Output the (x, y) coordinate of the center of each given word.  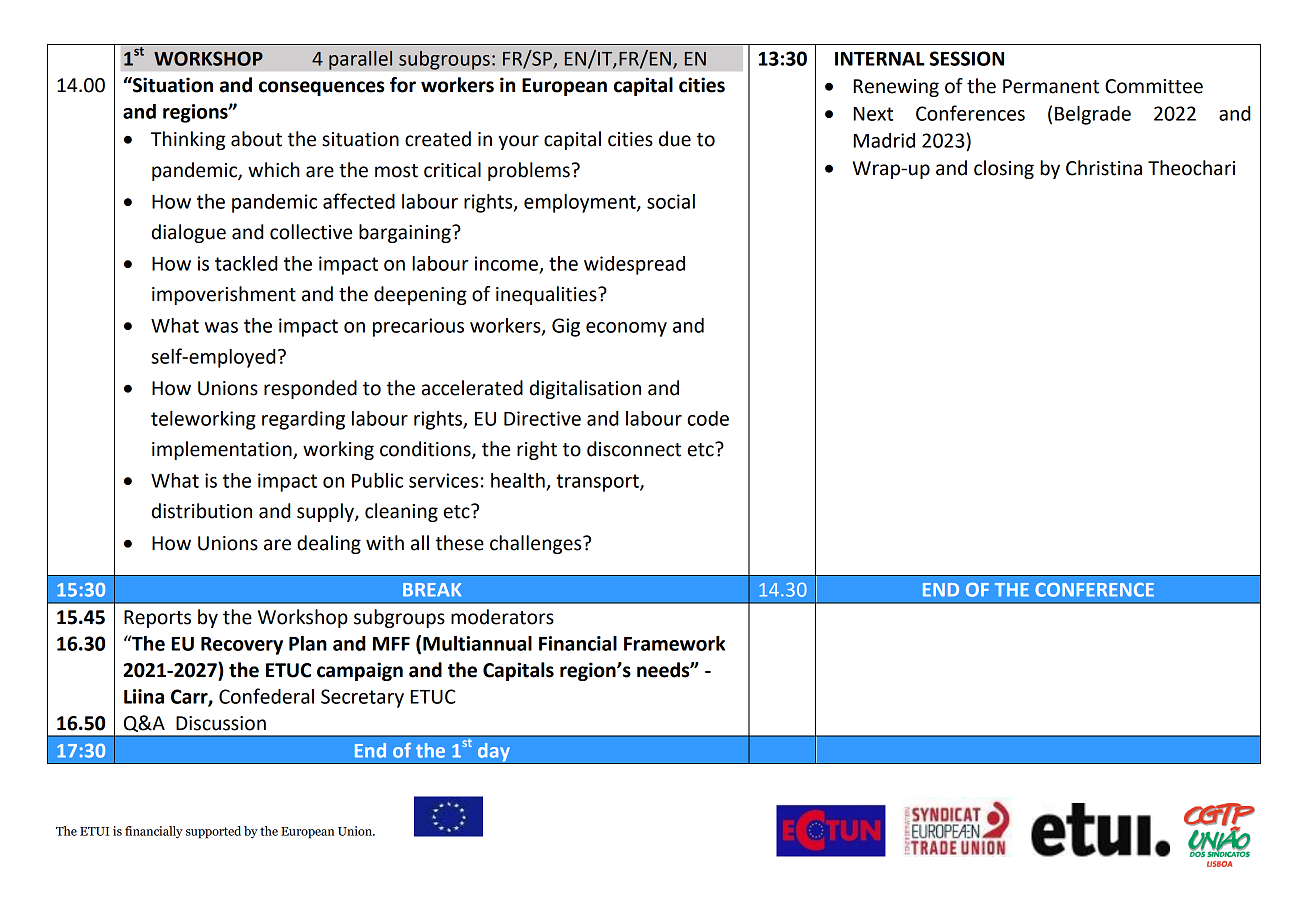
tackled (246, 263)
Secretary (362, 698)
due (675, 139)
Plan (308, 643)
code (708, 418)
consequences (321, 88)
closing (1004, 169)
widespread (634, 265)
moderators (502, 617)
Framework (674, 643)
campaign (360, 671)
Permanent (1051, 86)
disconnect (634, 449)
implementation (223, 450)
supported (213, 832)
